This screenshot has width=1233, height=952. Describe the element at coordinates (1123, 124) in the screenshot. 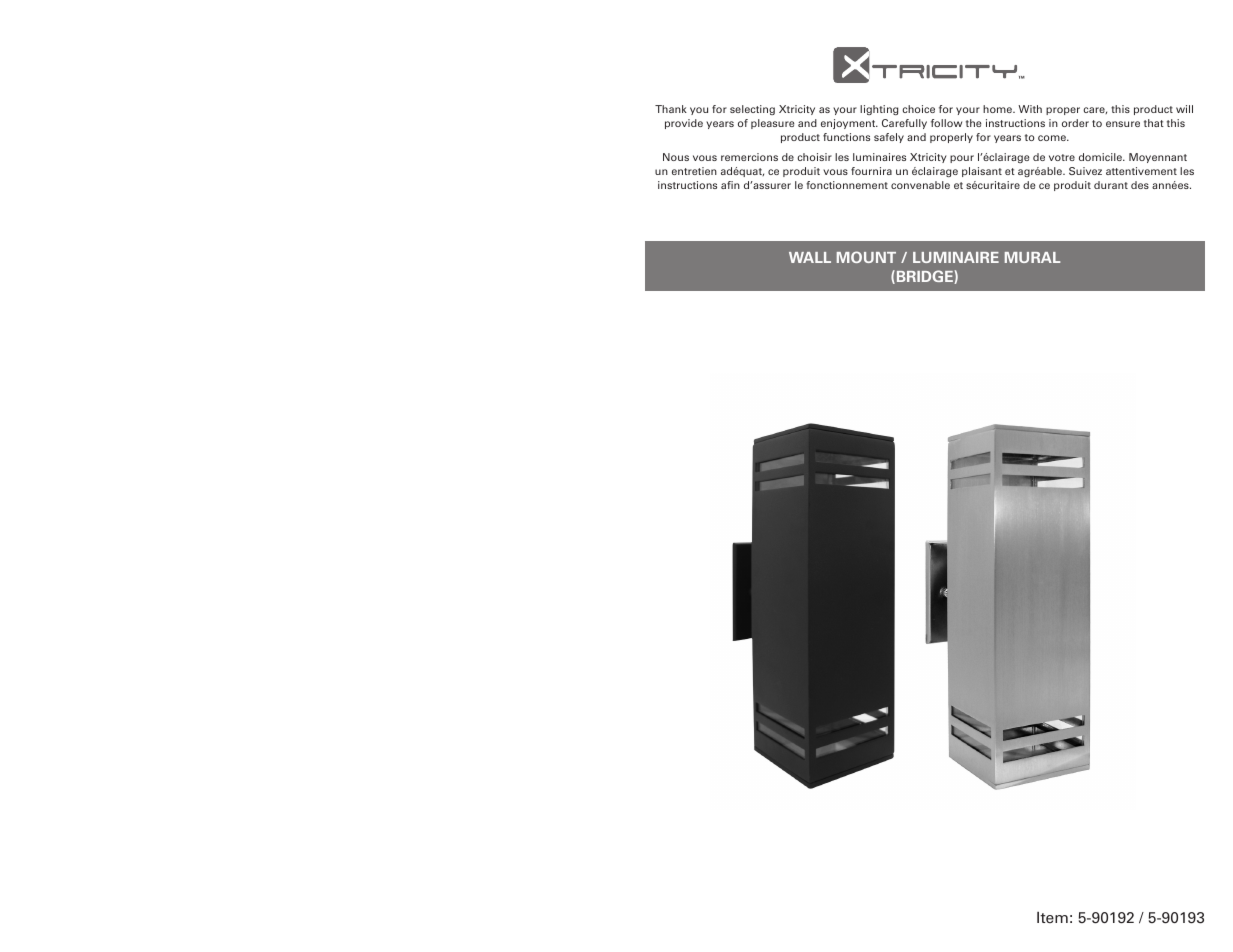

I see `ensure` at that location.
